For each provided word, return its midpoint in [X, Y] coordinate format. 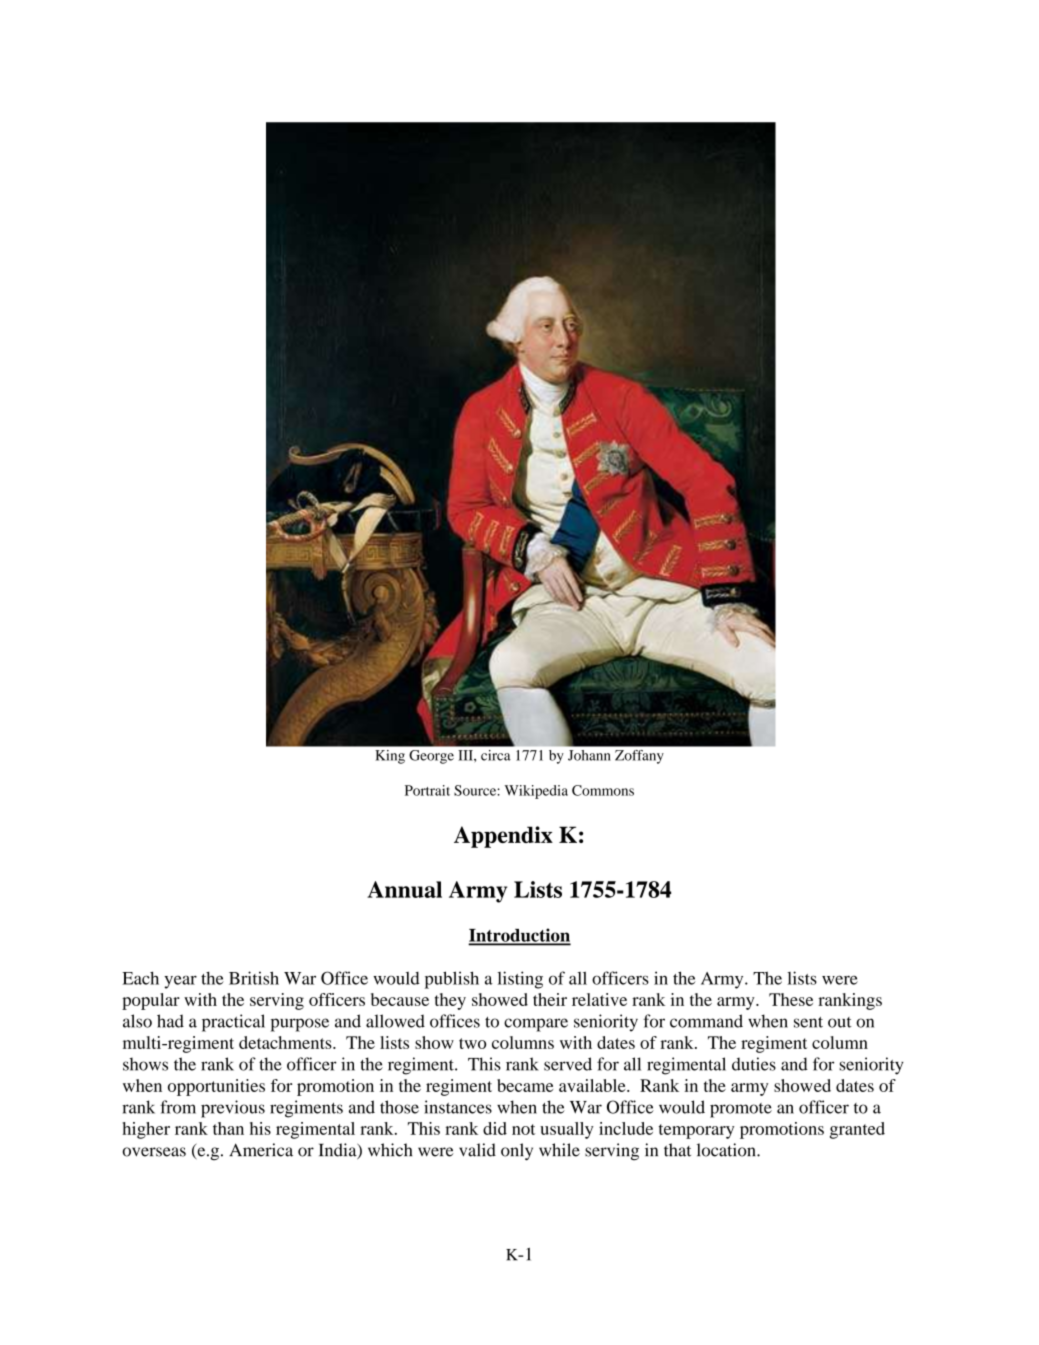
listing [520, 980]
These [791, 999]
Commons [603, 790]
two [472, 1043]
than [228, 1128]
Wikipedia [536, 792]
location [727, 1150]
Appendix [503, 837]
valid [477, 1150]
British [254, 978]
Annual [404, 889]
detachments [286, 1042]
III [466, 755]
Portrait [427, 790]
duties [754, 1064]
